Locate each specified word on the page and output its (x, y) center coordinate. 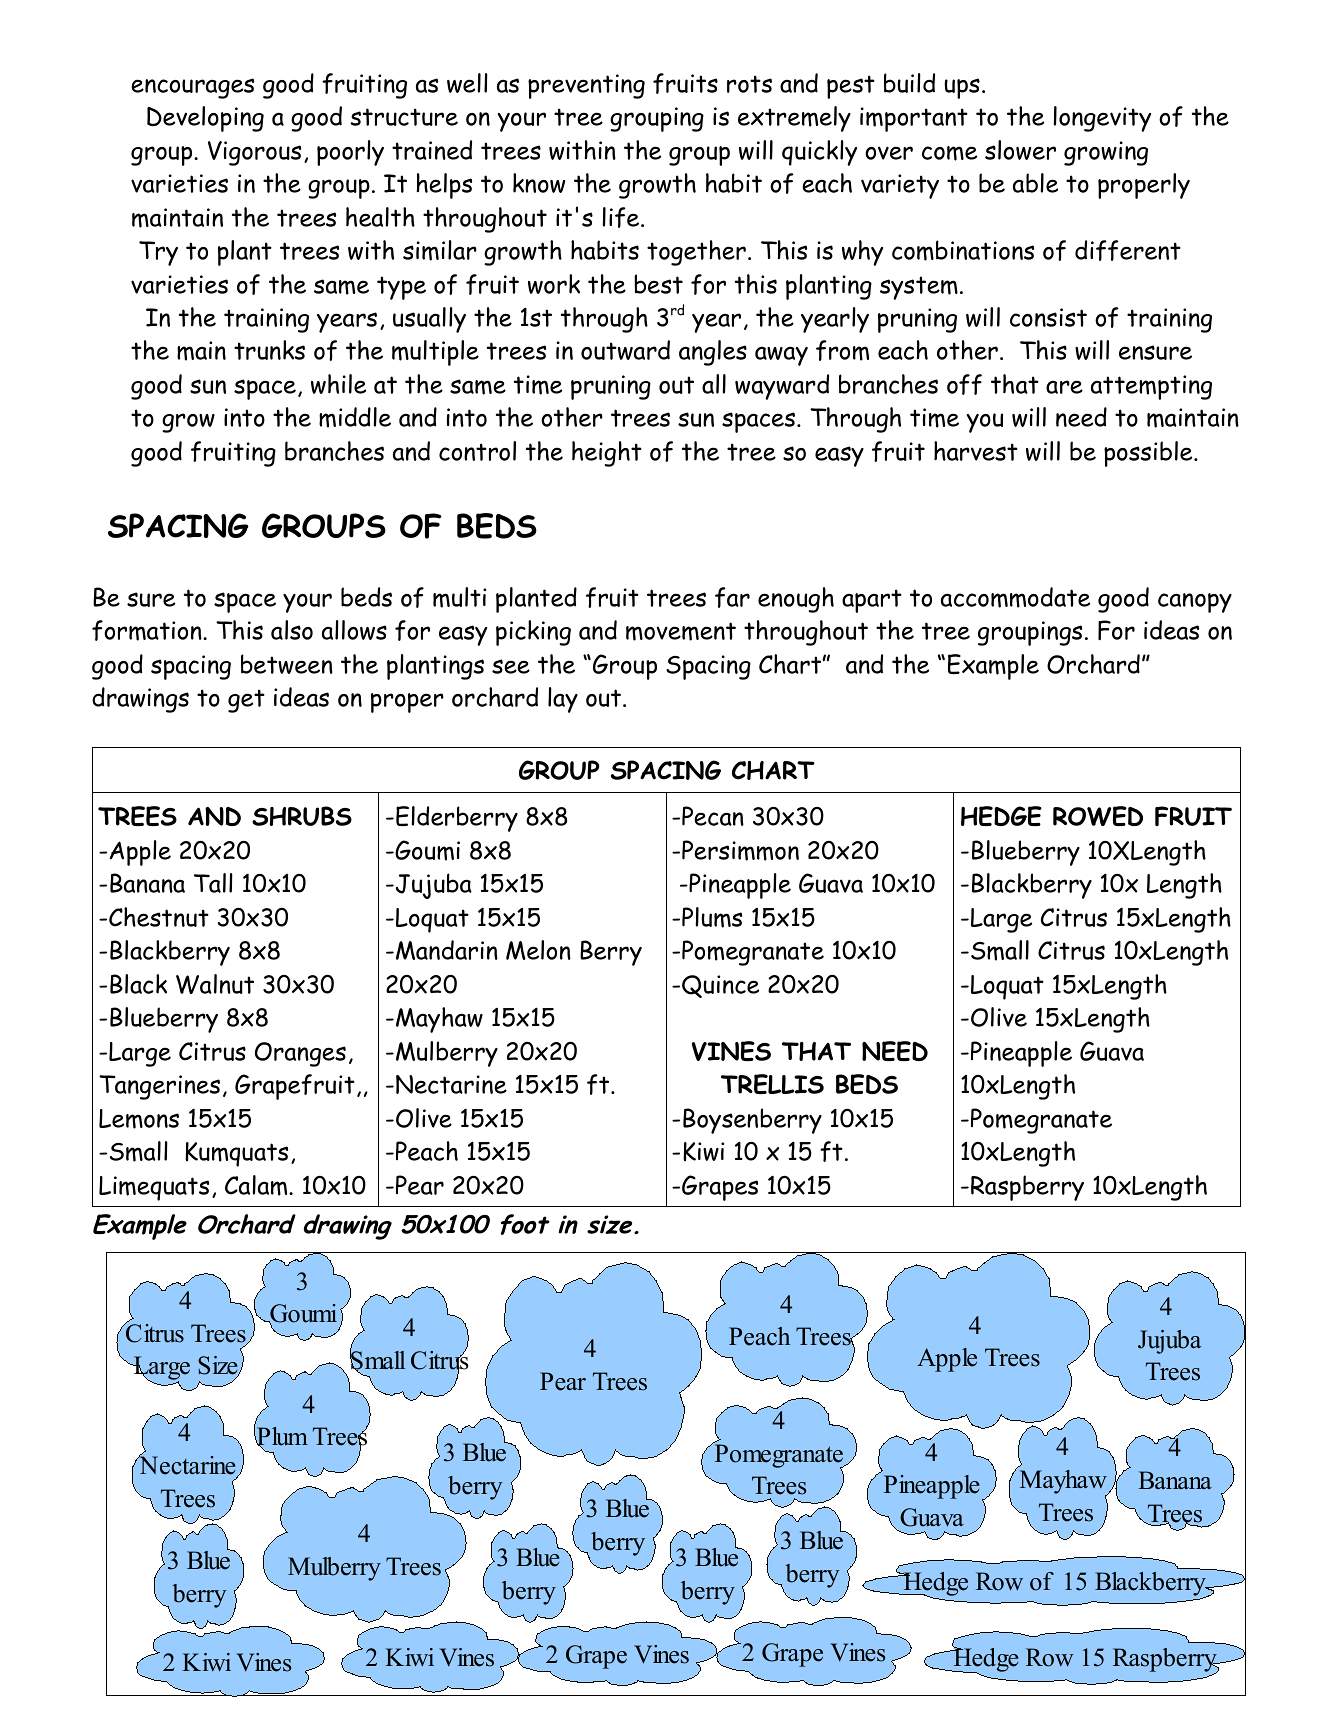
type (401, 288)
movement (681, 631)
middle (355, 417)
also (292, 630)
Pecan (713, 816)
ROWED (1098, 816)
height (607, 454)
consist (1048, 317)
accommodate (1015, 597)
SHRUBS (302, 816)
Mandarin (447, 950)
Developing (205, 119)
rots (749, 84)
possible (1149, 454)
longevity (1102, 119)
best (658, 284)
